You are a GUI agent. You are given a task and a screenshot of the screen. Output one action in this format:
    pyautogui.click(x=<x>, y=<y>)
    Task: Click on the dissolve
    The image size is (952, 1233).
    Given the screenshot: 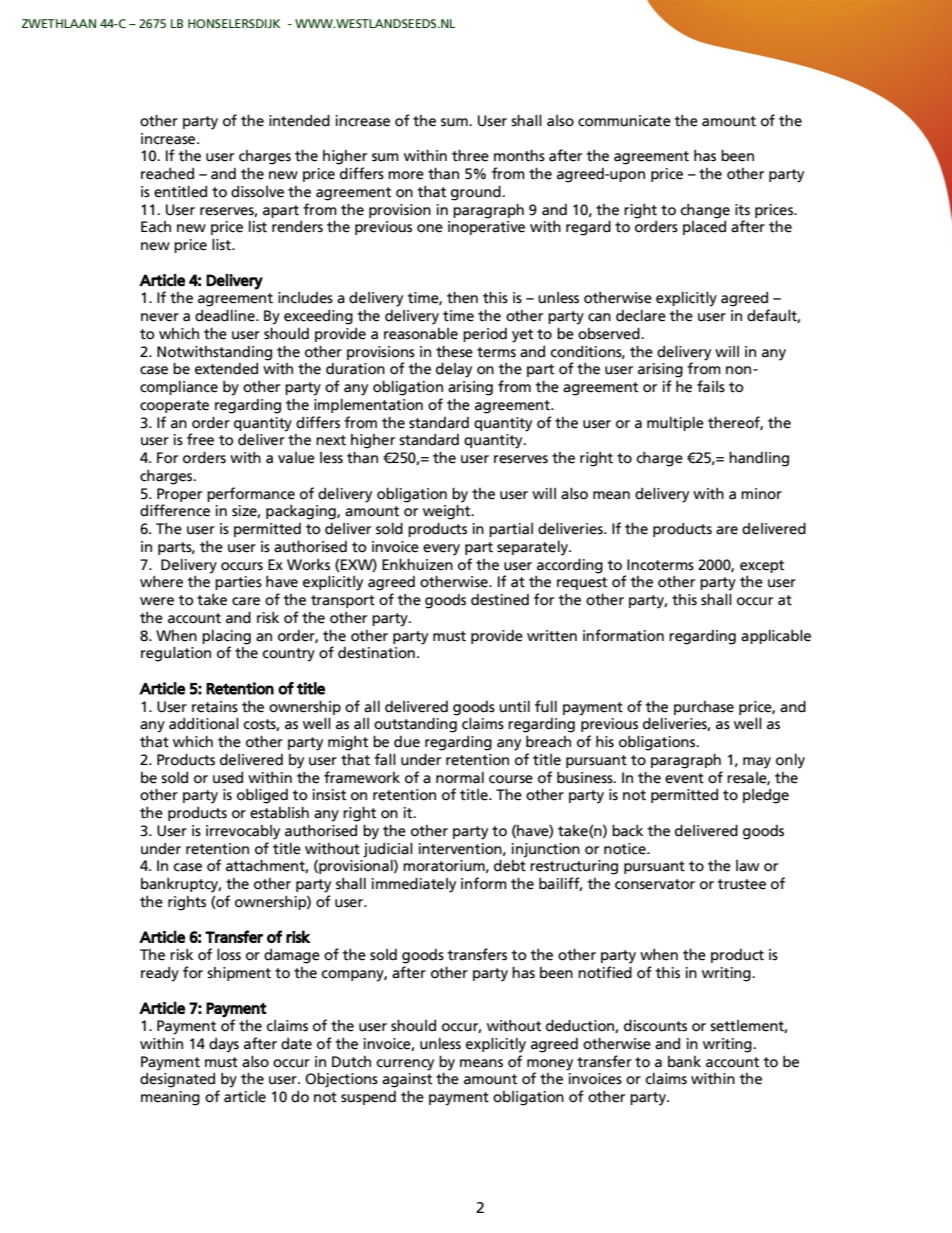 What is the action you would take?
    pyautogui.click(x=257, y=191)
